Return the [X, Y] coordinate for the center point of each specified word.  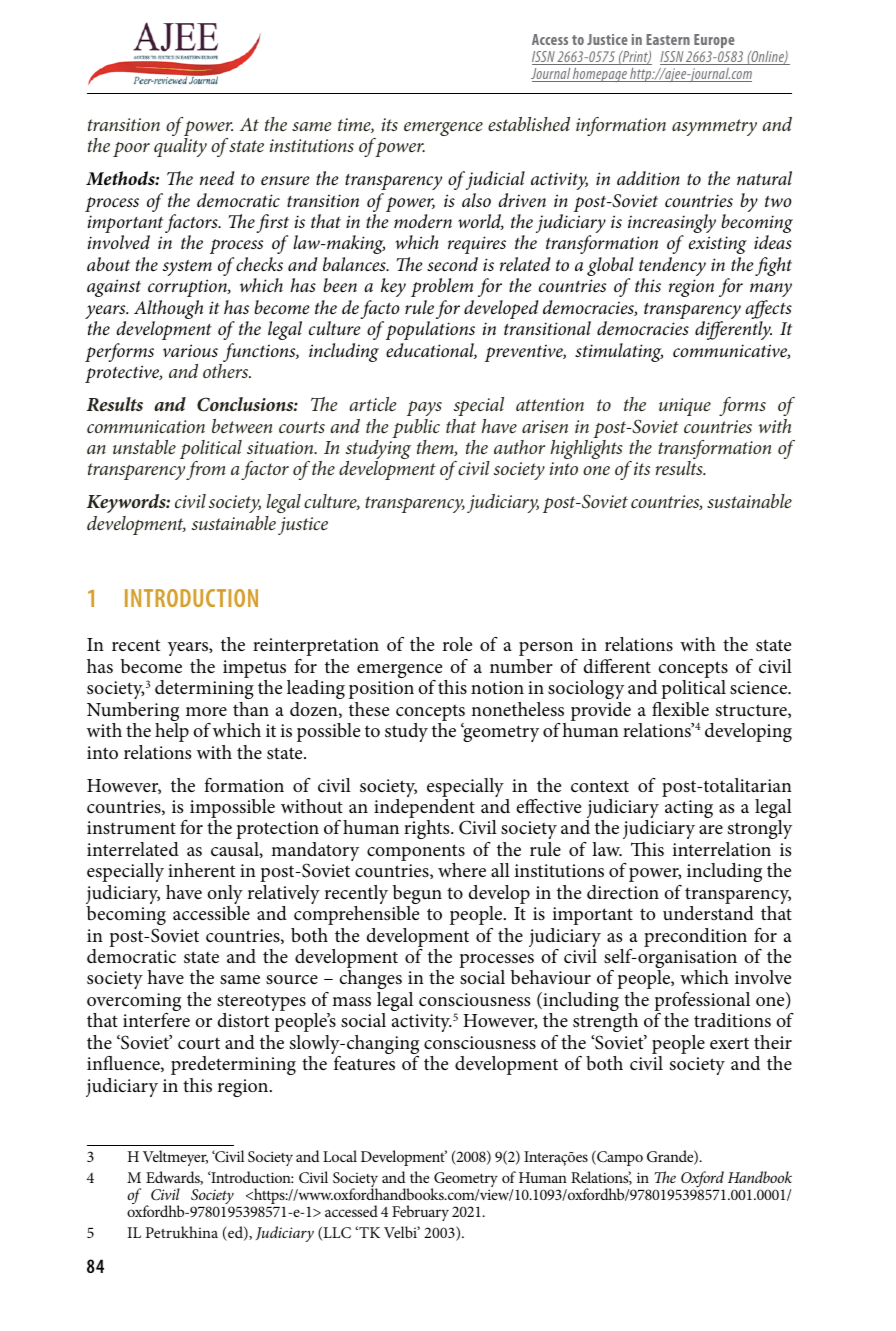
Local [340, 1156]
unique [685, 407]
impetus [256, 670]
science [760, 687]
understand [708, 913]
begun [417, 896]
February [420, 1213]
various [190, 350]
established [529, 124]
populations [430, 330]
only [225, 896]
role [457, 644]
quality [180, 147]
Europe [714, 41]
